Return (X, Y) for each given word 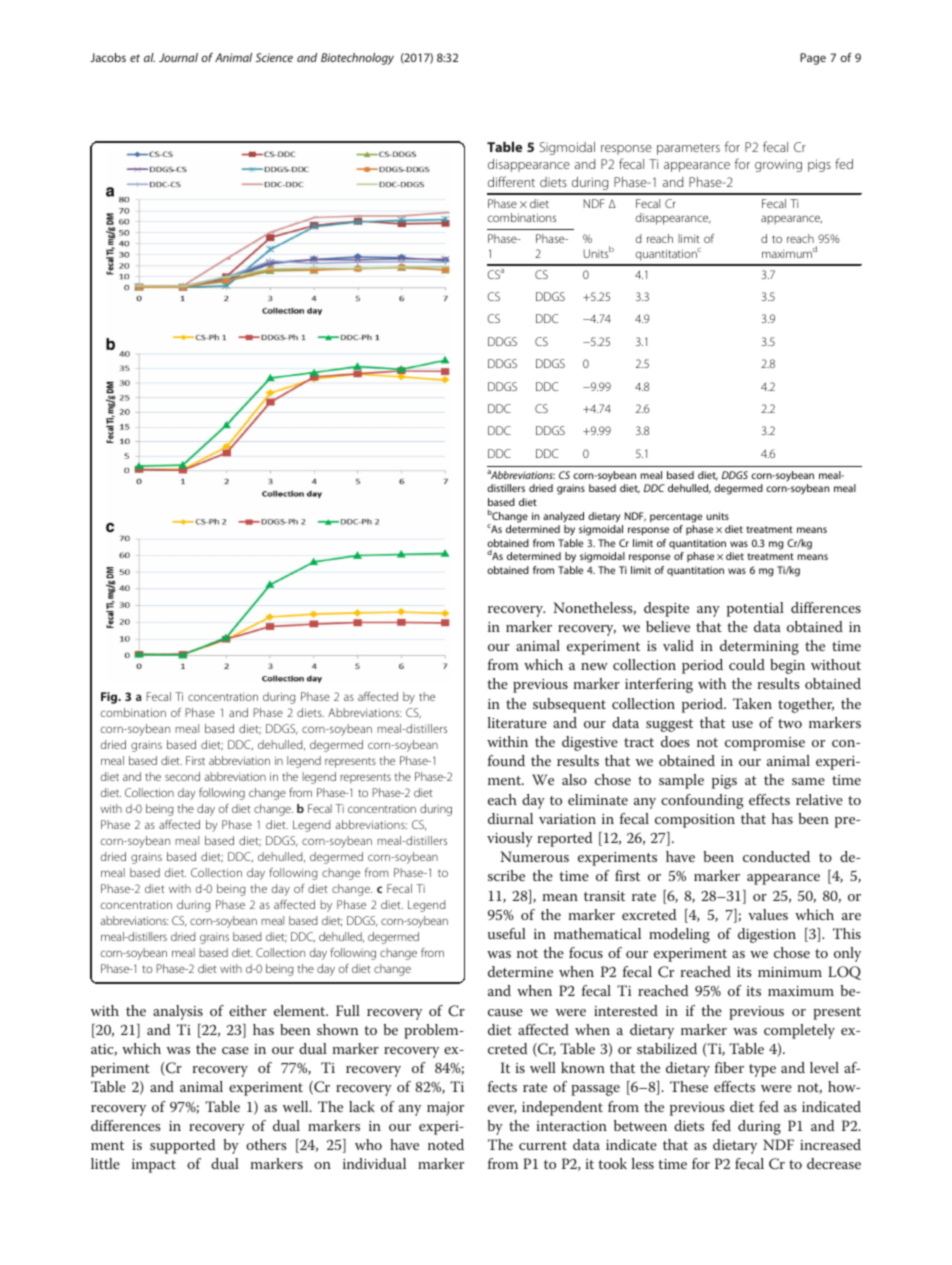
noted (446, 1144)
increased (830, 1144)
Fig (110, 698)
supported (182, 1146)
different (511, 181)
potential (755, 609)
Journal (178, 57)
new (594, 666)
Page (813, 59)
